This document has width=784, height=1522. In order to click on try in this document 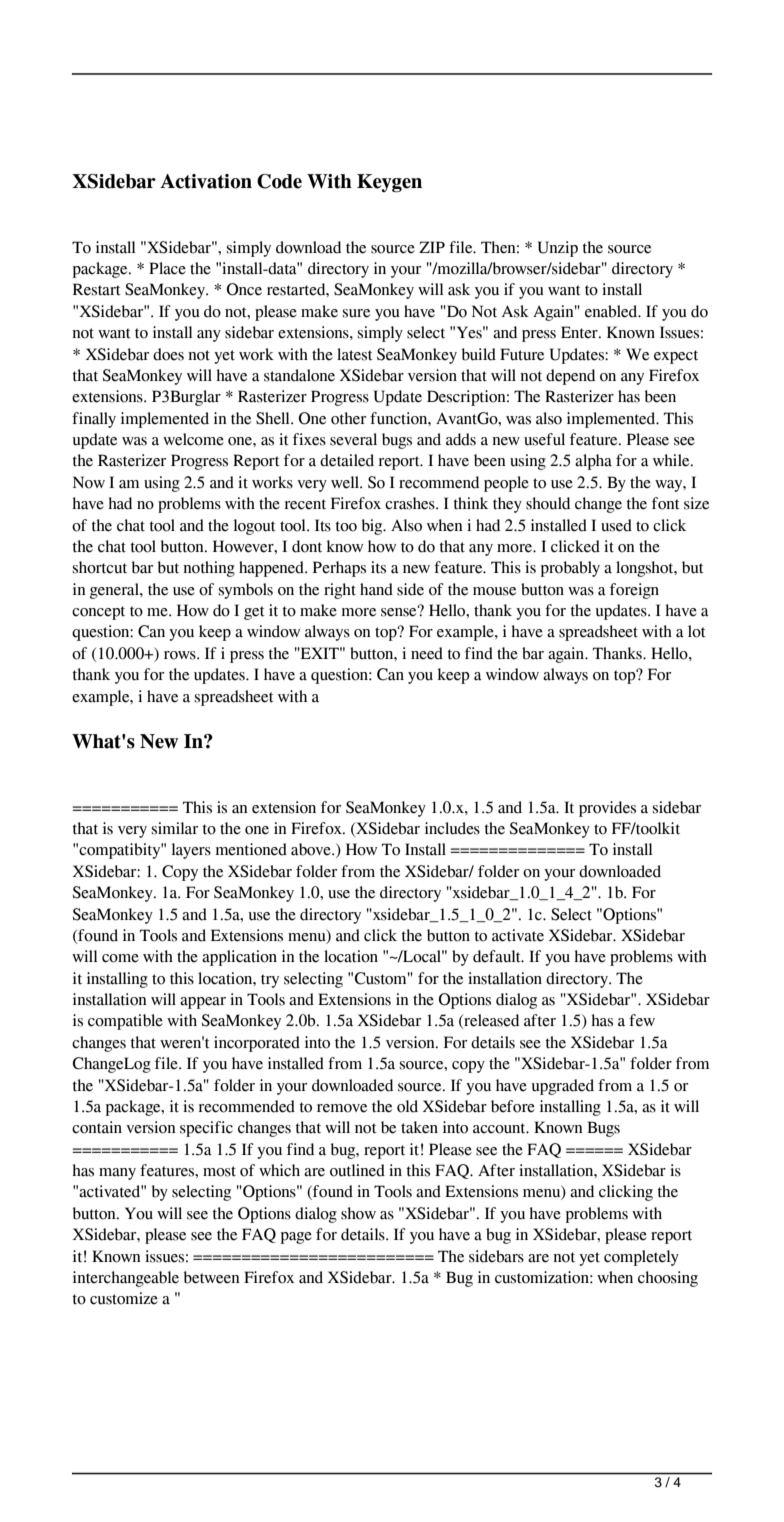, I will do `click(270, 981)`.
